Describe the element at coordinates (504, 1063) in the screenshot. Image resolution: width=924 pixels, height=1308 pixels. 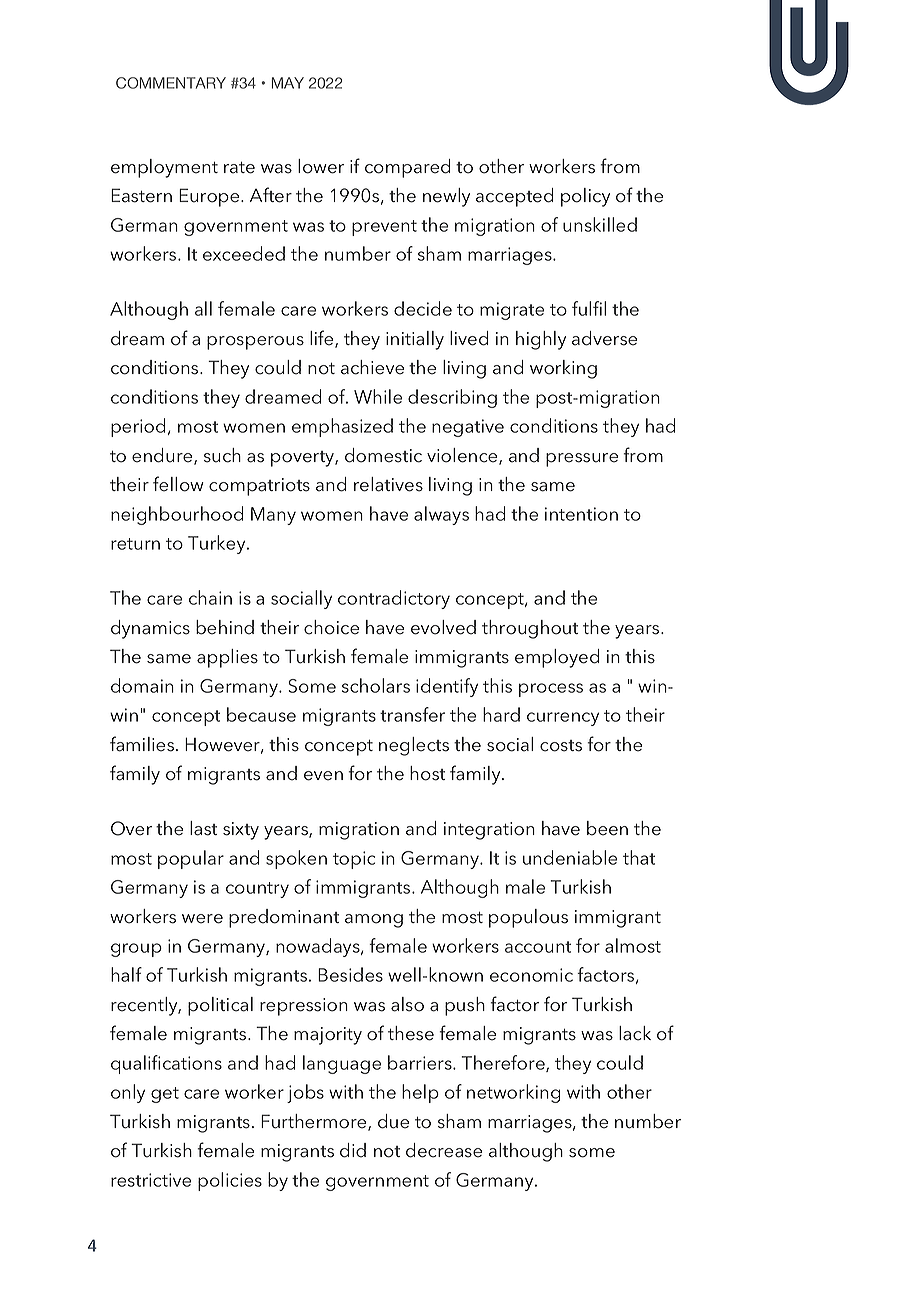
I see `Therefore` at that location.
